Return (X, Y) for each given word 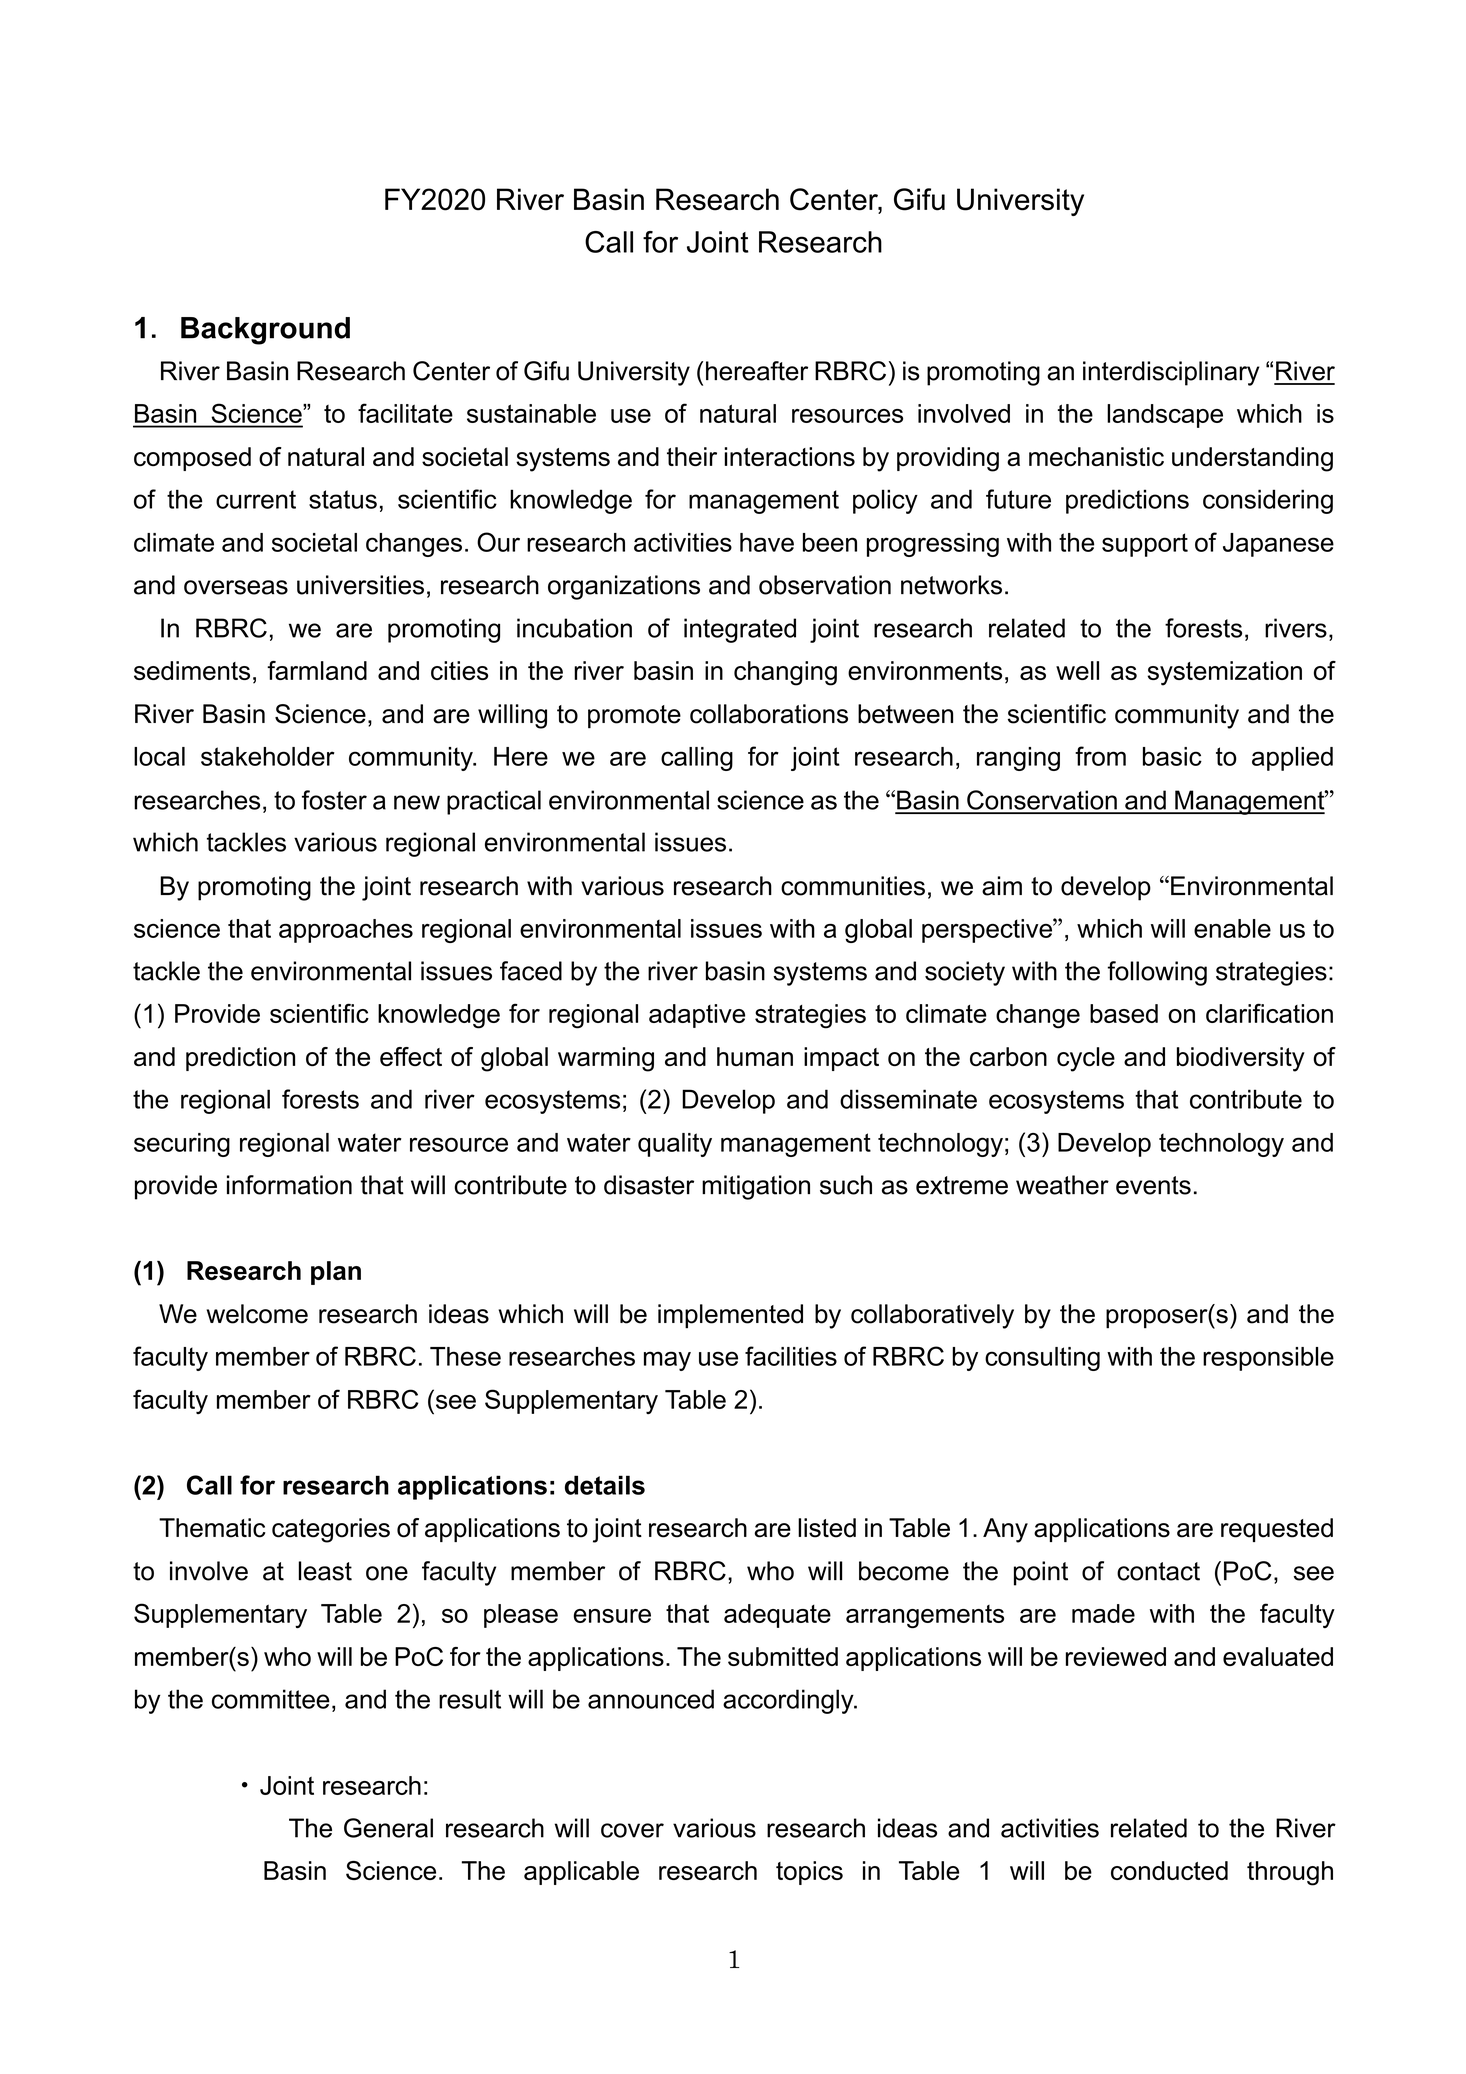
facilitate (405, 413)
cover (632, 1830)
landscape (1165, 416)
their (692, 456)
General (388, 1828)
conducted (1169, 1870)
